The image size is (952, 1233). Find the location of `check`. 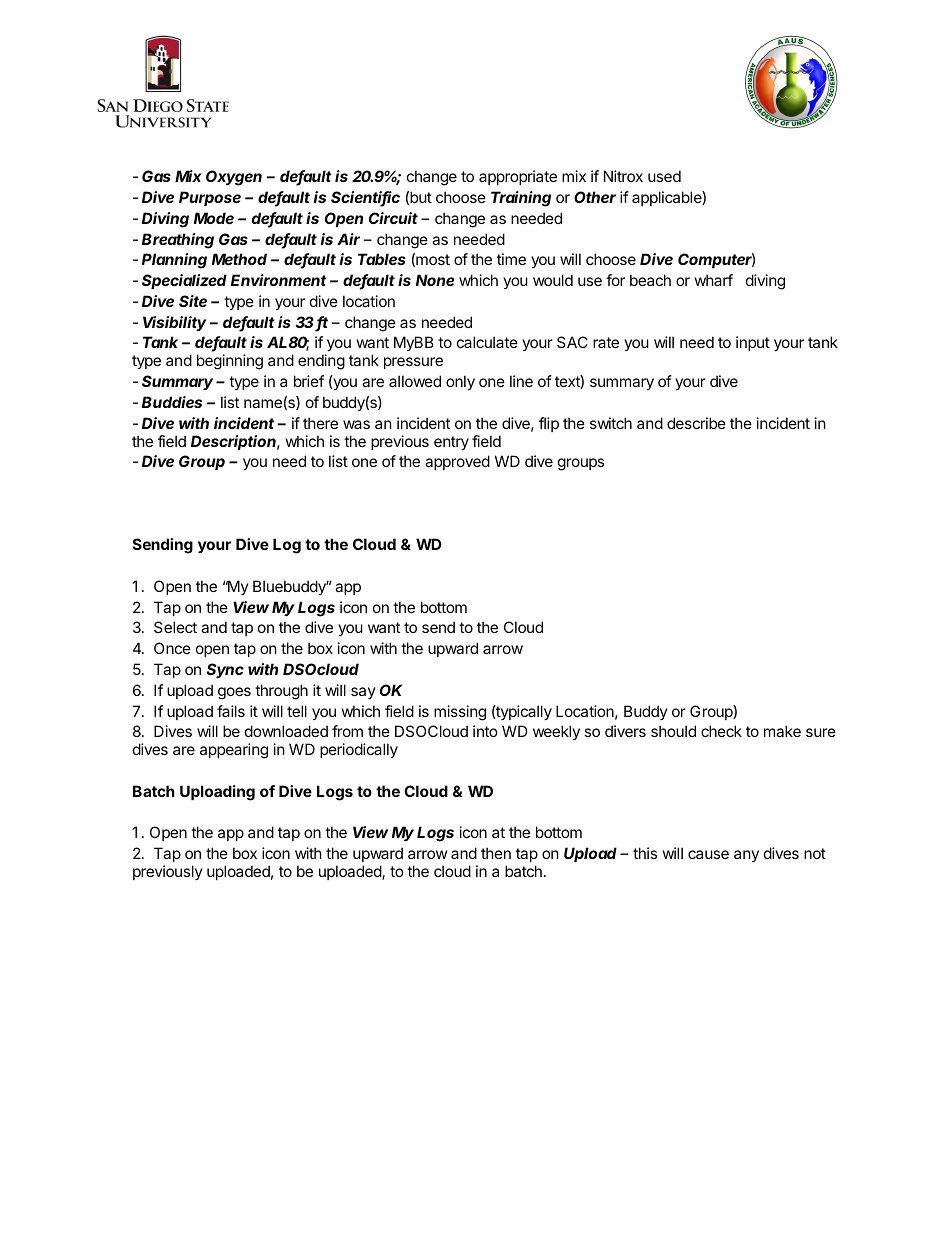

check is located at coordinates (721, 731).
